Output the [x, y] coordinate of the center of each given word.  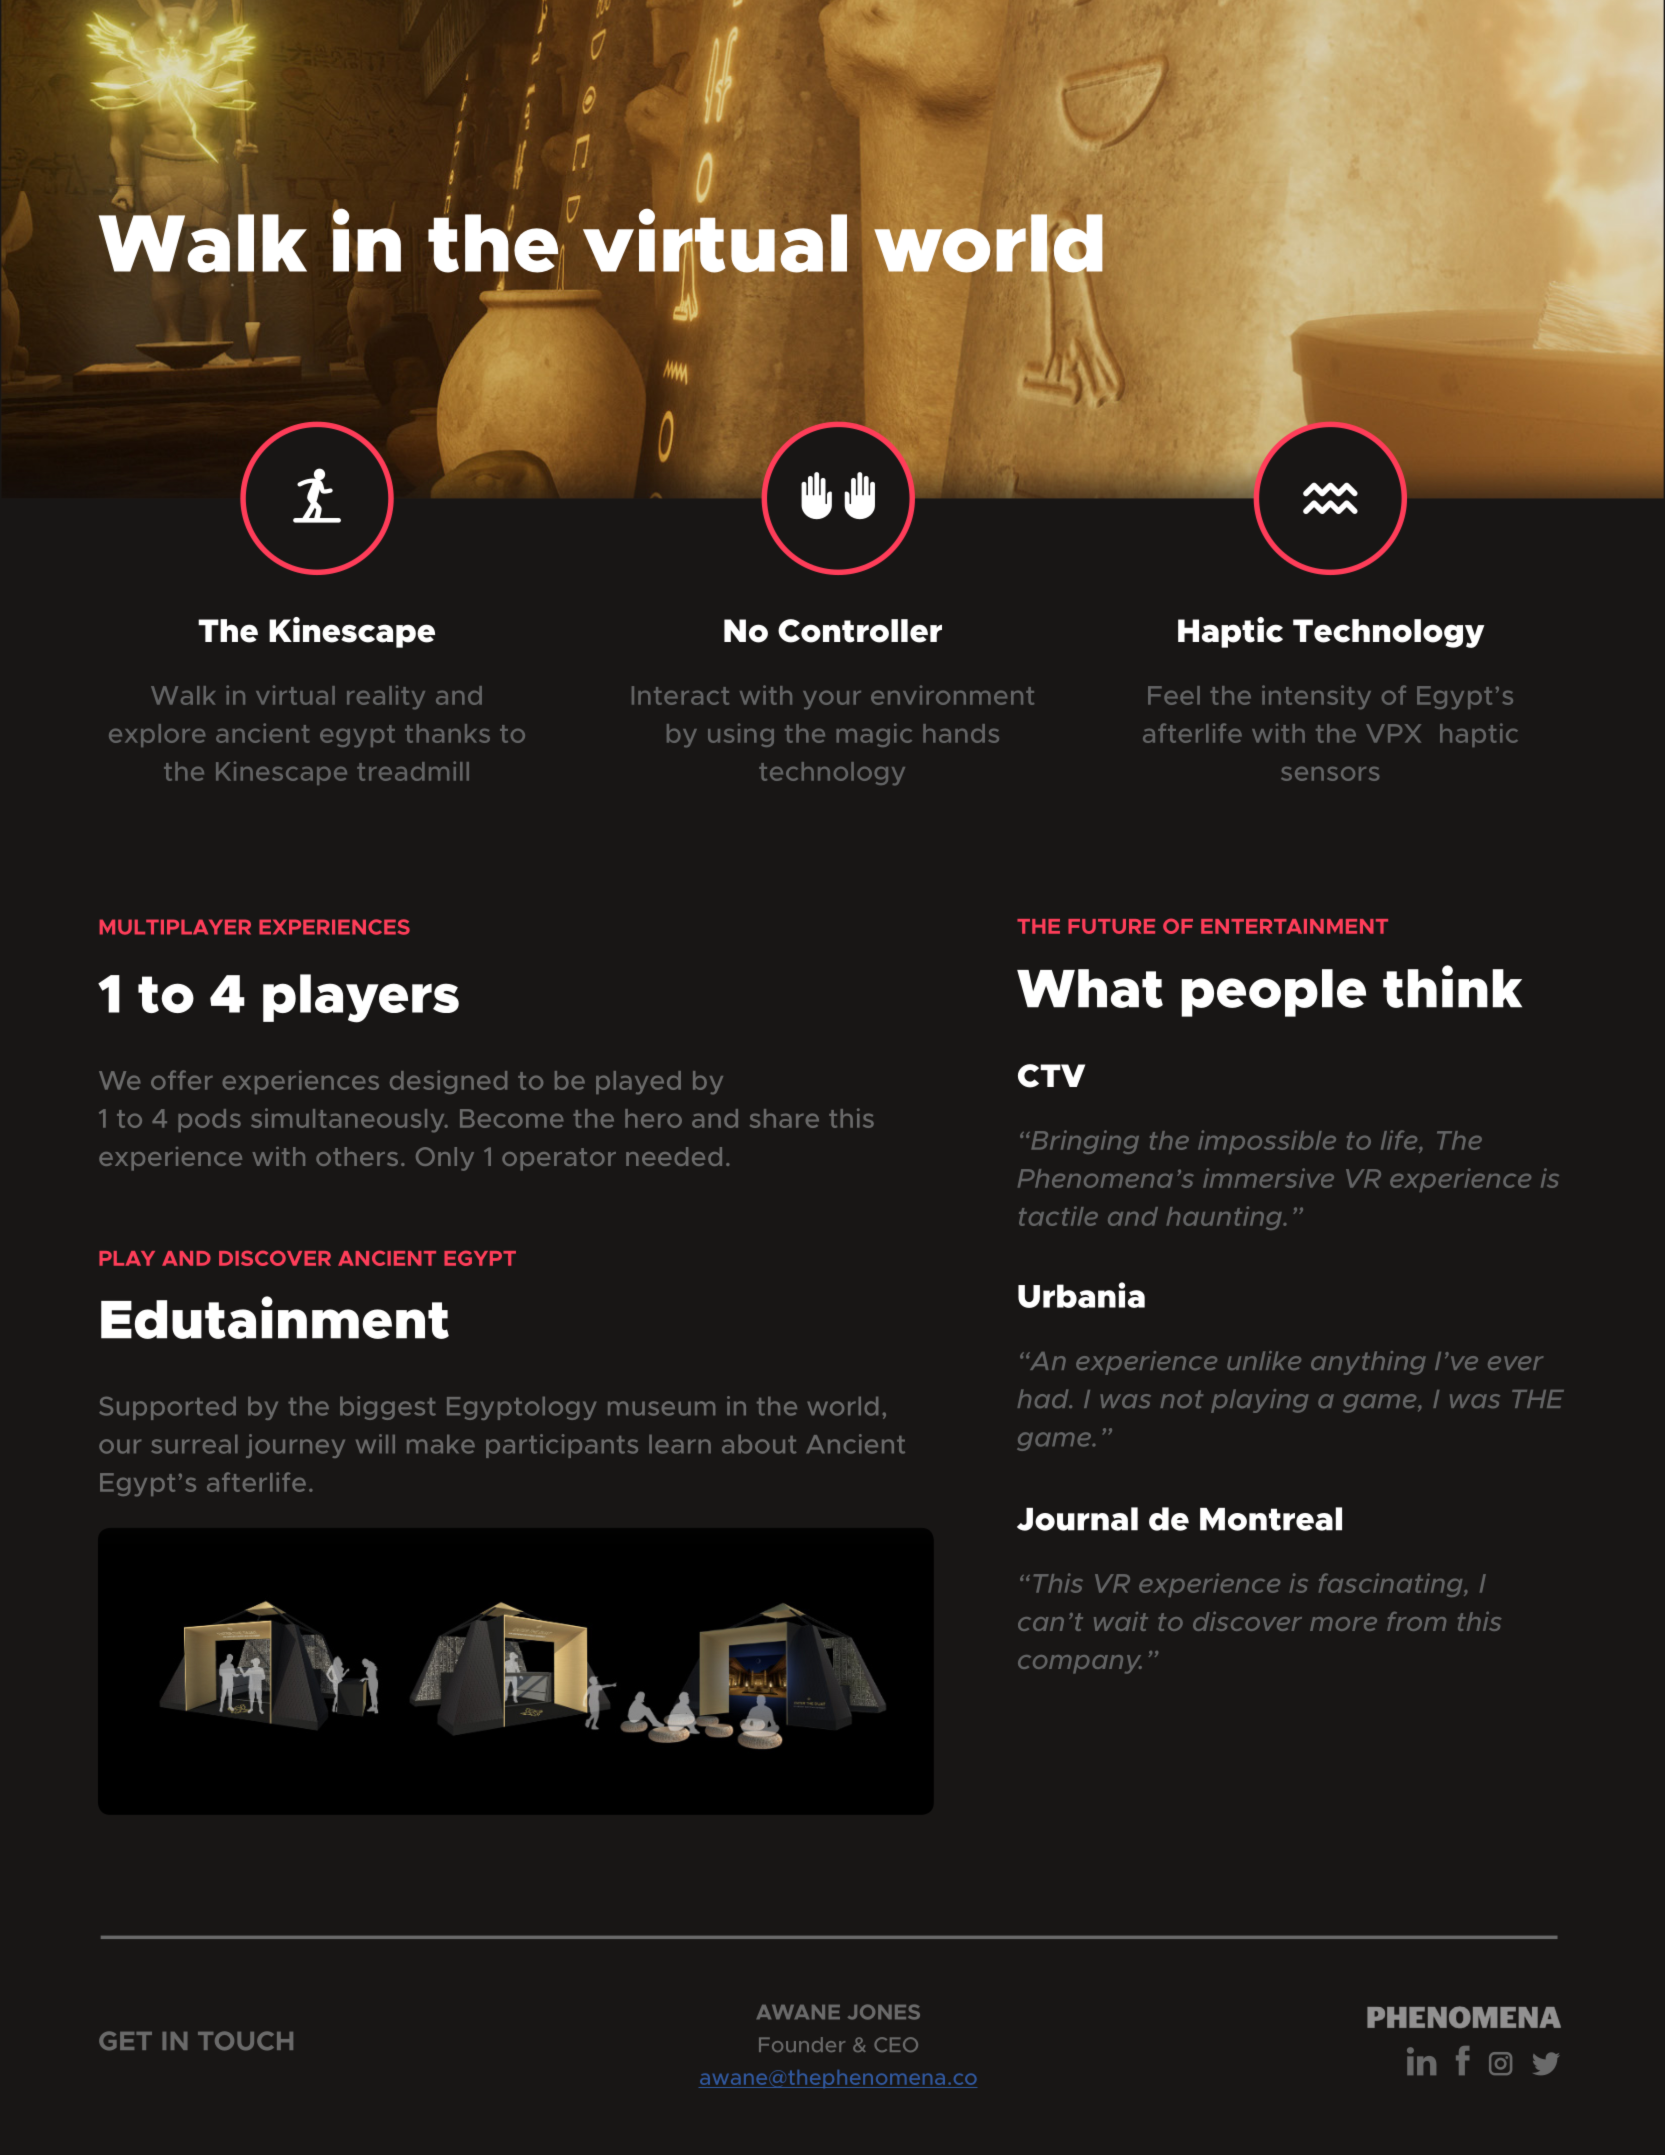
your [832, 700]
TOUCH [245, 2040]
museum [661, 1408]
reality [386, 697]
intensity [1316, 697]
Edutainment [275, 1317]
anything [1368, 1363]
